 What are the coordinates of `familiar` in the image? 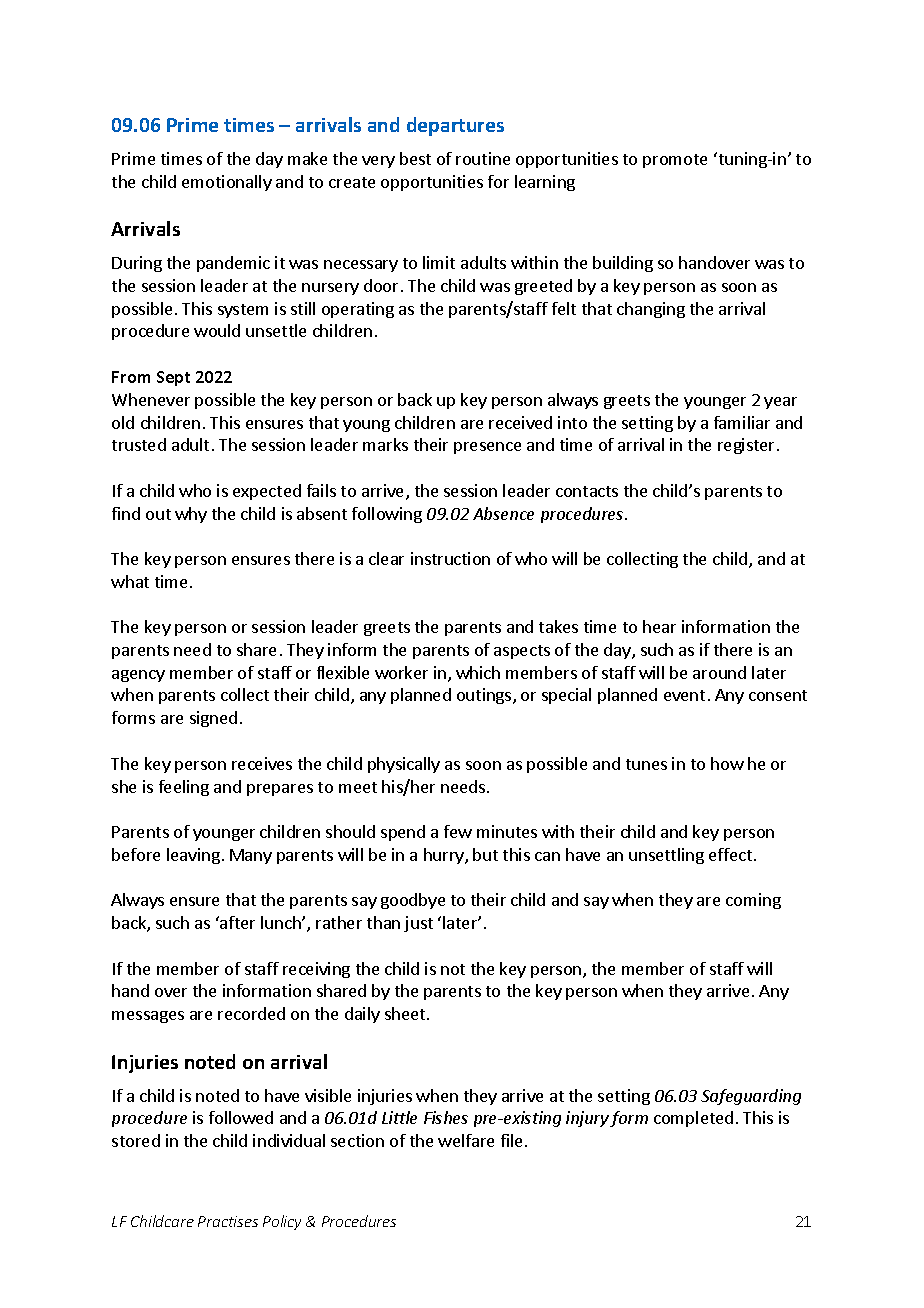 It's located at (742, 422).
